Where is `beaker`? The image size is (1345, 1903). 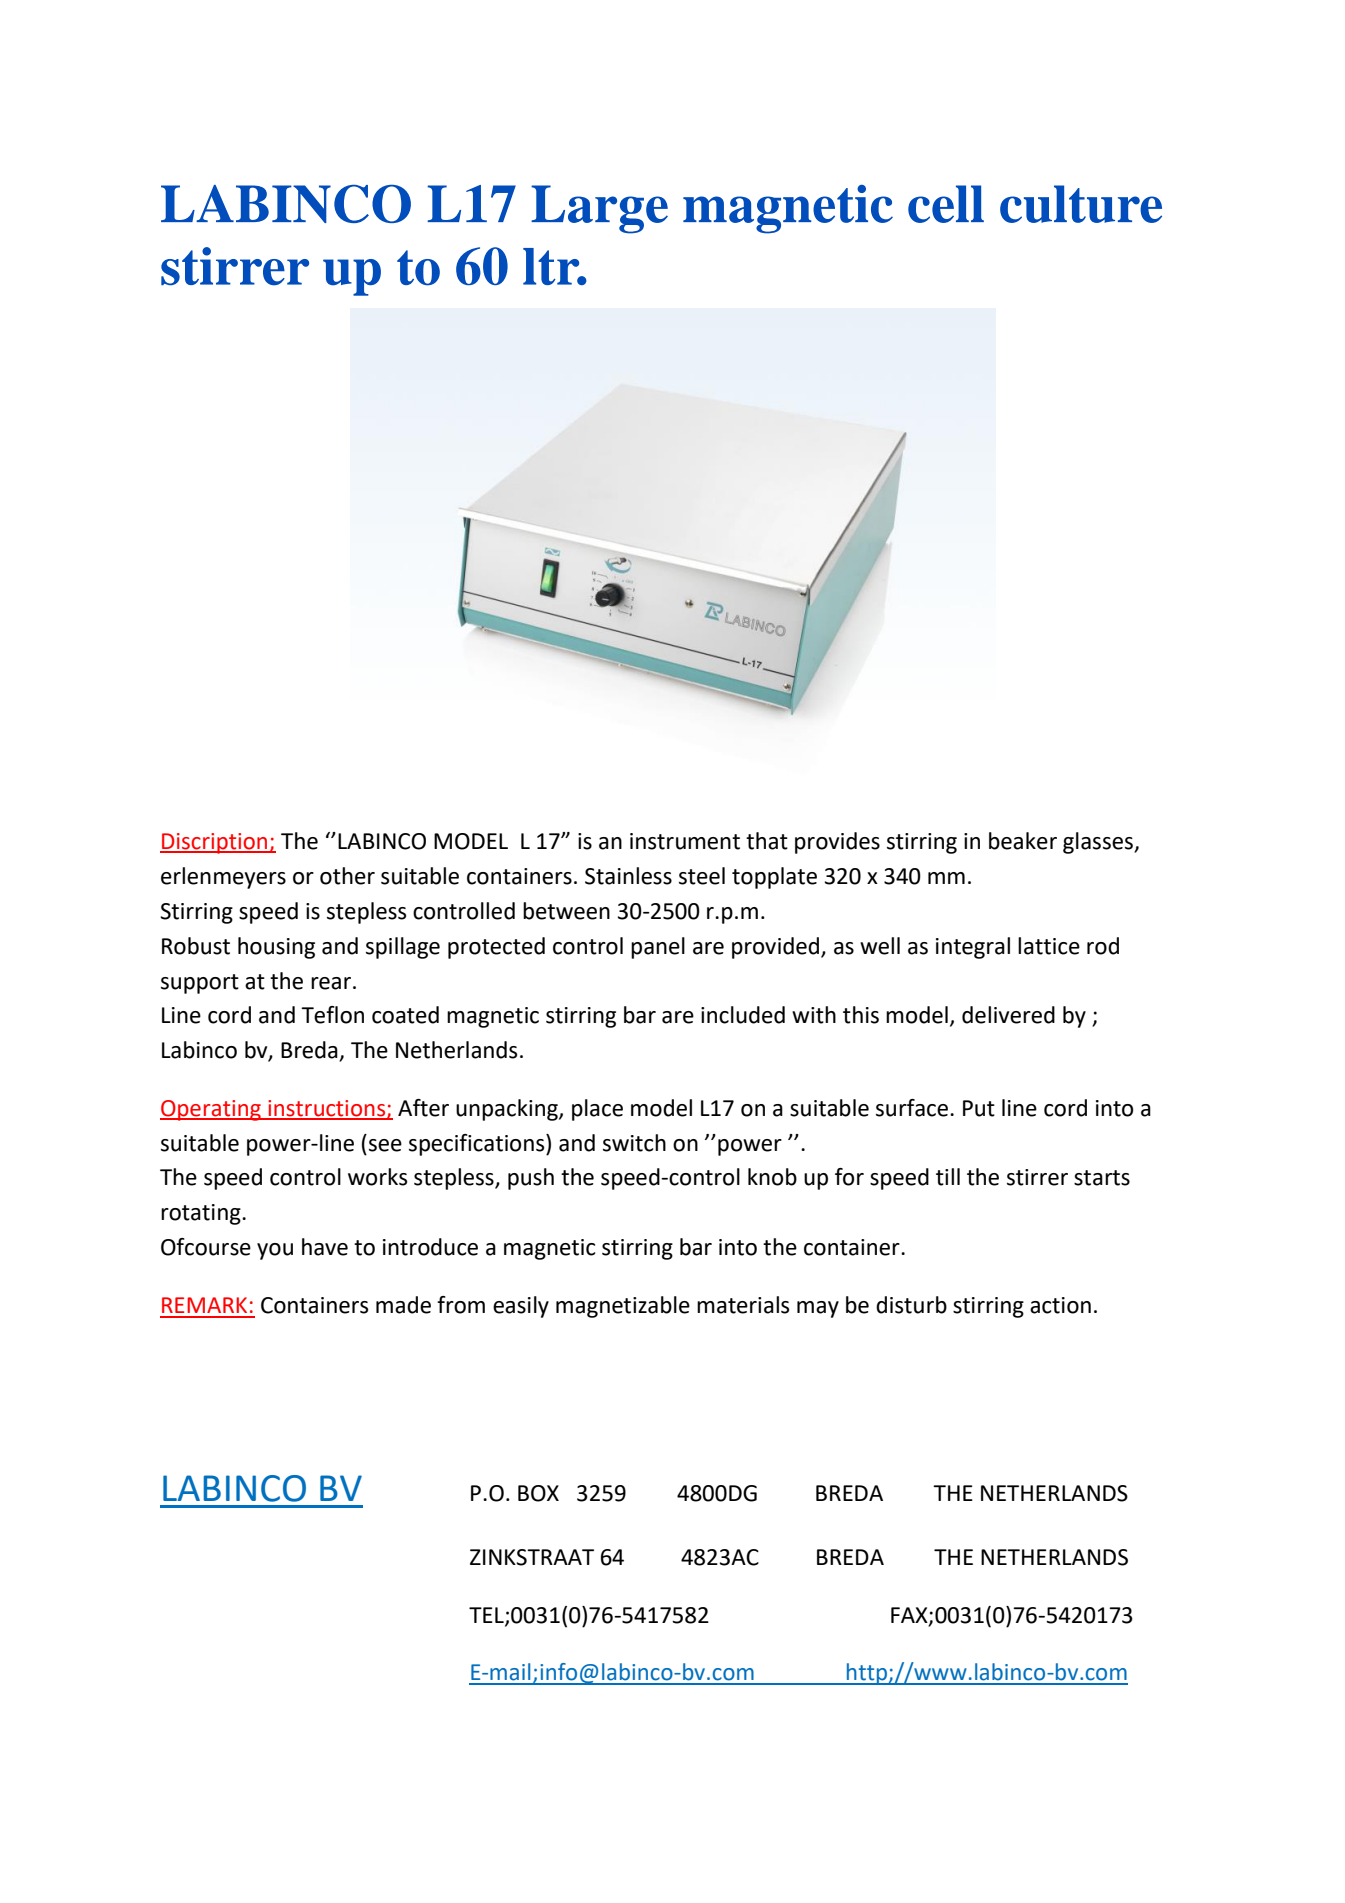
beaker is located at coordinates (1023, 841).
